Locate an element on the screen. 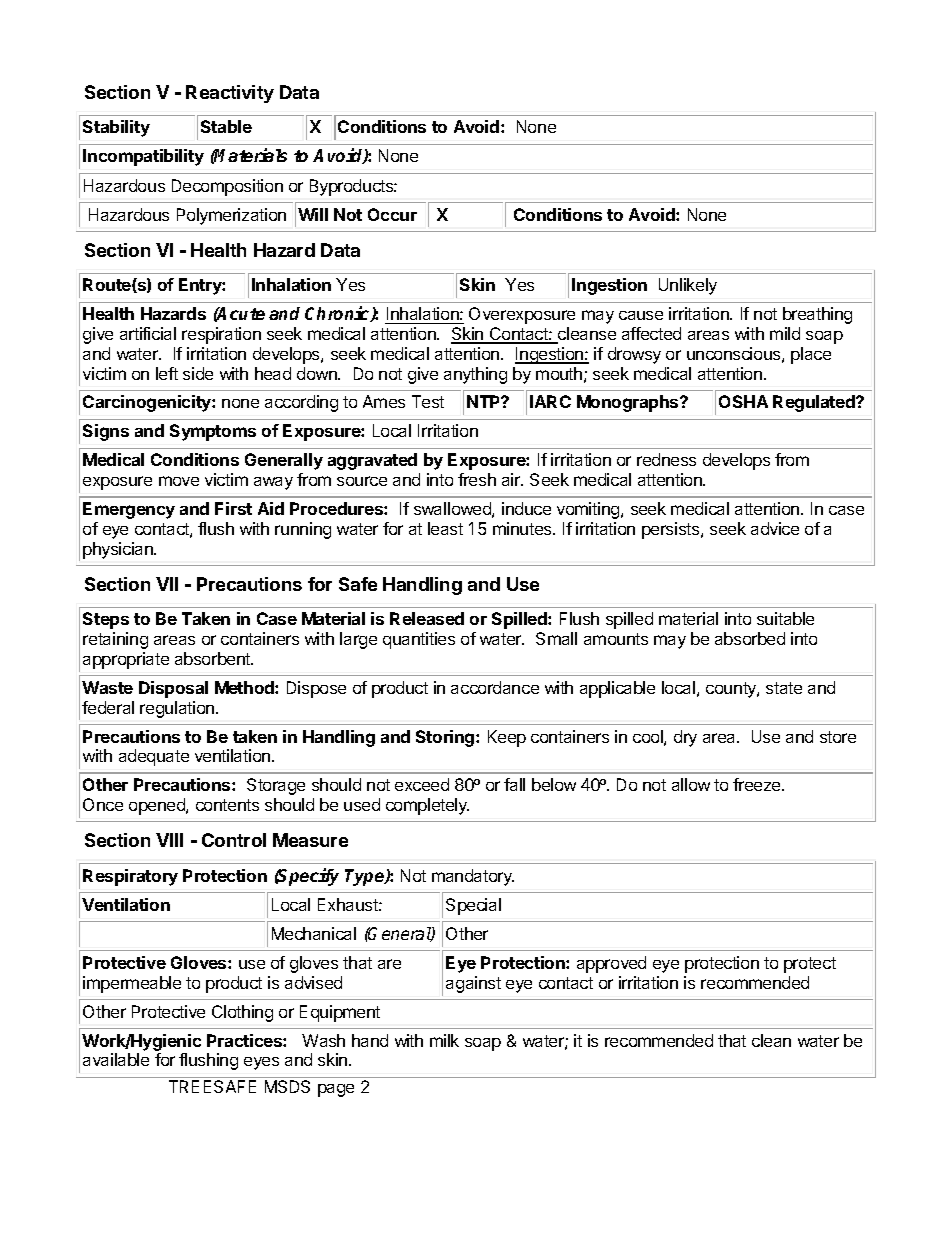 This screenshot has height=1233, width=952. milk is located at coordinates (444, 1040).
